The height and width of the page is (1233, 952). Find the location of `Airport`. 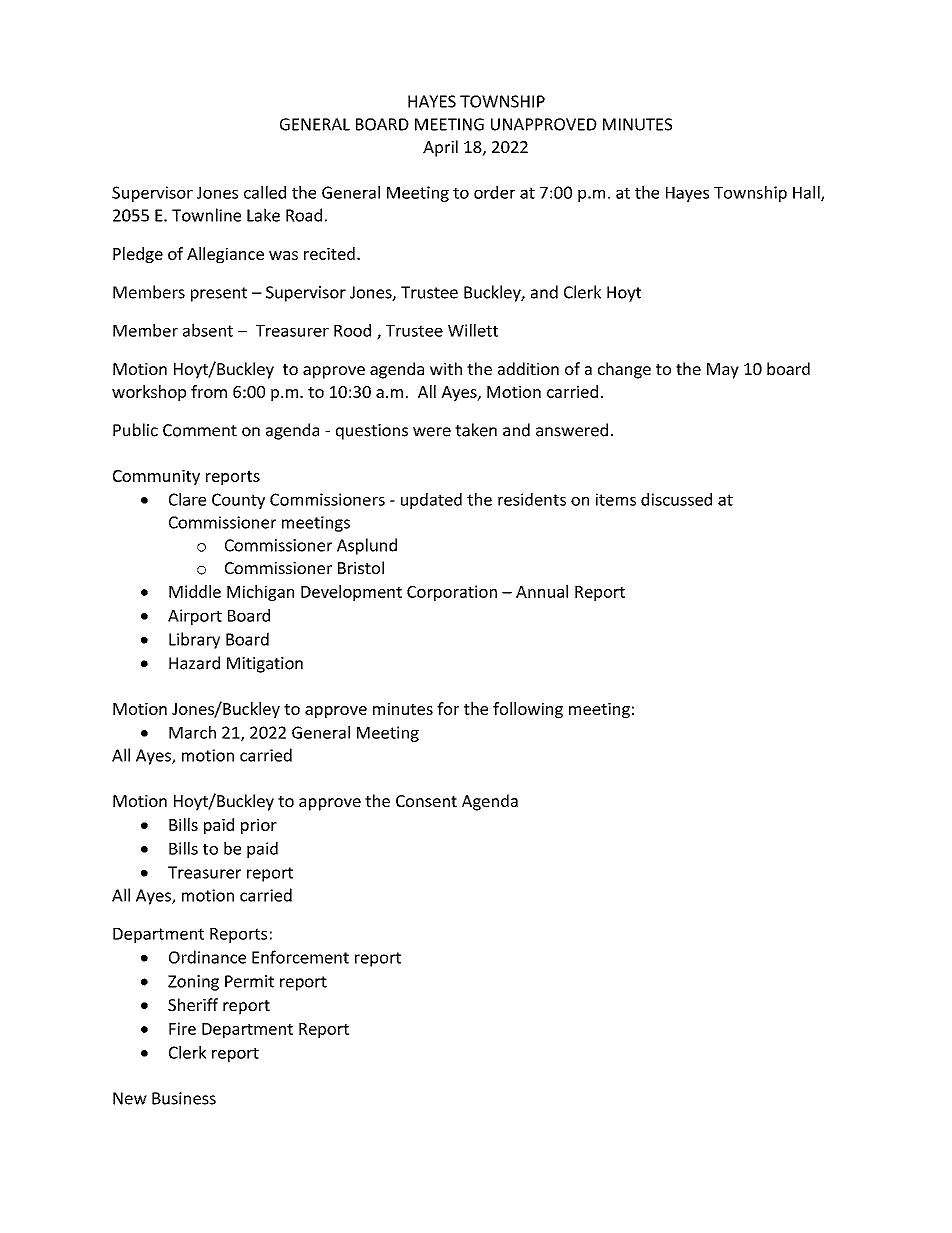

Airport is located at coordinates (195, 617).
